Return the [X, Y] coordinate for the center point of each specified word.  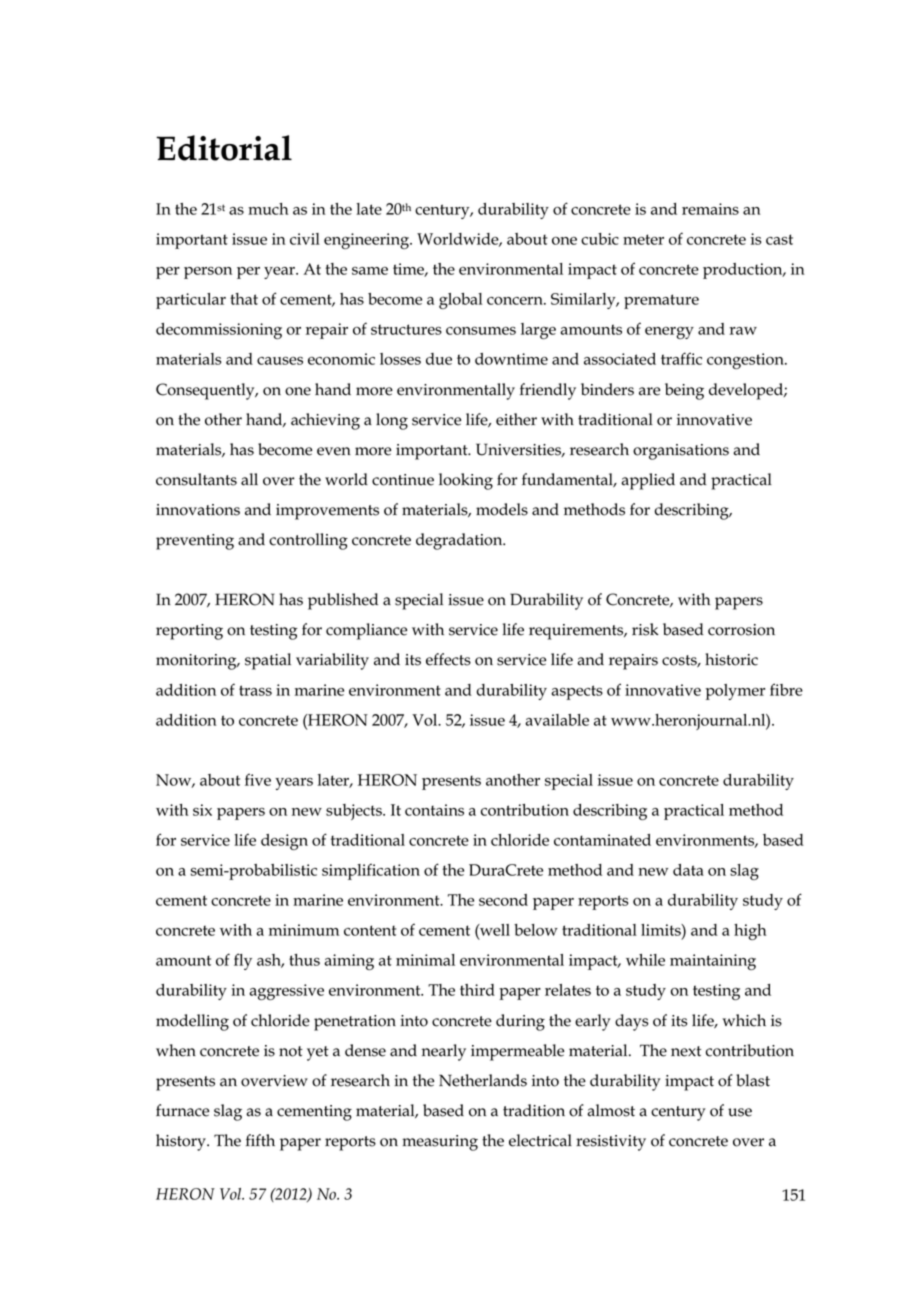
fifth [260, 1140]
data [688, 870]
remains [710, 209]
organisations [681, 452]
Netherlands [483, 1080]
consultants [196, 479]
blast [753, 1080]
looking [466, 481]
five [258, 779]
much [268, 209]
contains [434, 810]
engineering [367, 241]
